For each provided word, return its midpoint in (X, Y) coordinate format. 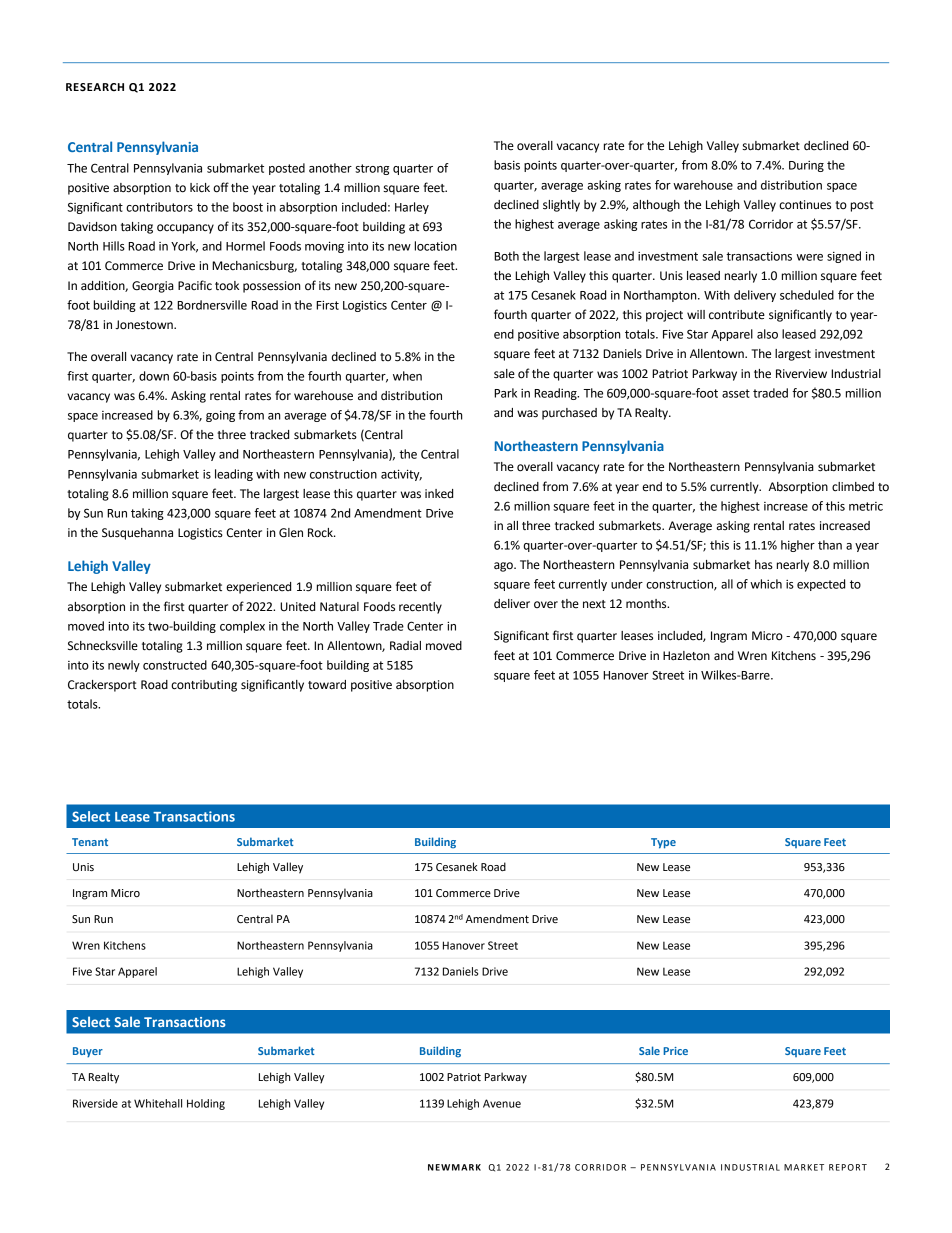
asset (736, 393)
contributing (204, 686)
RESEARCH (95, 87)
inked (439, 494)
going (220, 416)
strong (372, 169)
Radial (405, 646)
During (806, 166)
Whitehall (158, 1103)
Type (663, 843)
